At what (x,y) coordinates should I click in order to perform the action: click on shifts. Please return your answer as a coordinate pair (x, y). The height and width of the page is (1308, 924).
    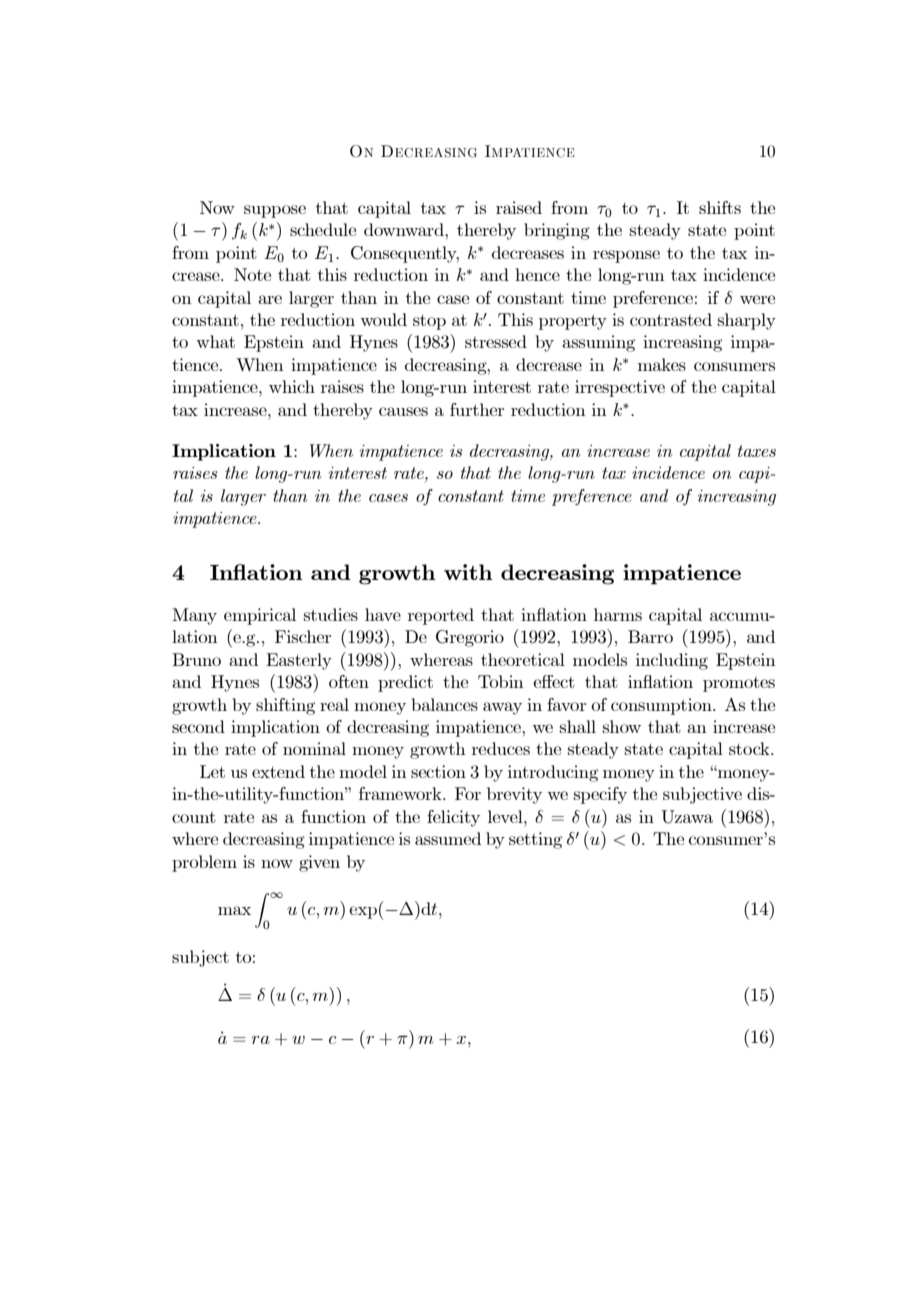
    Looking at the image, I should click on (720, 207).
